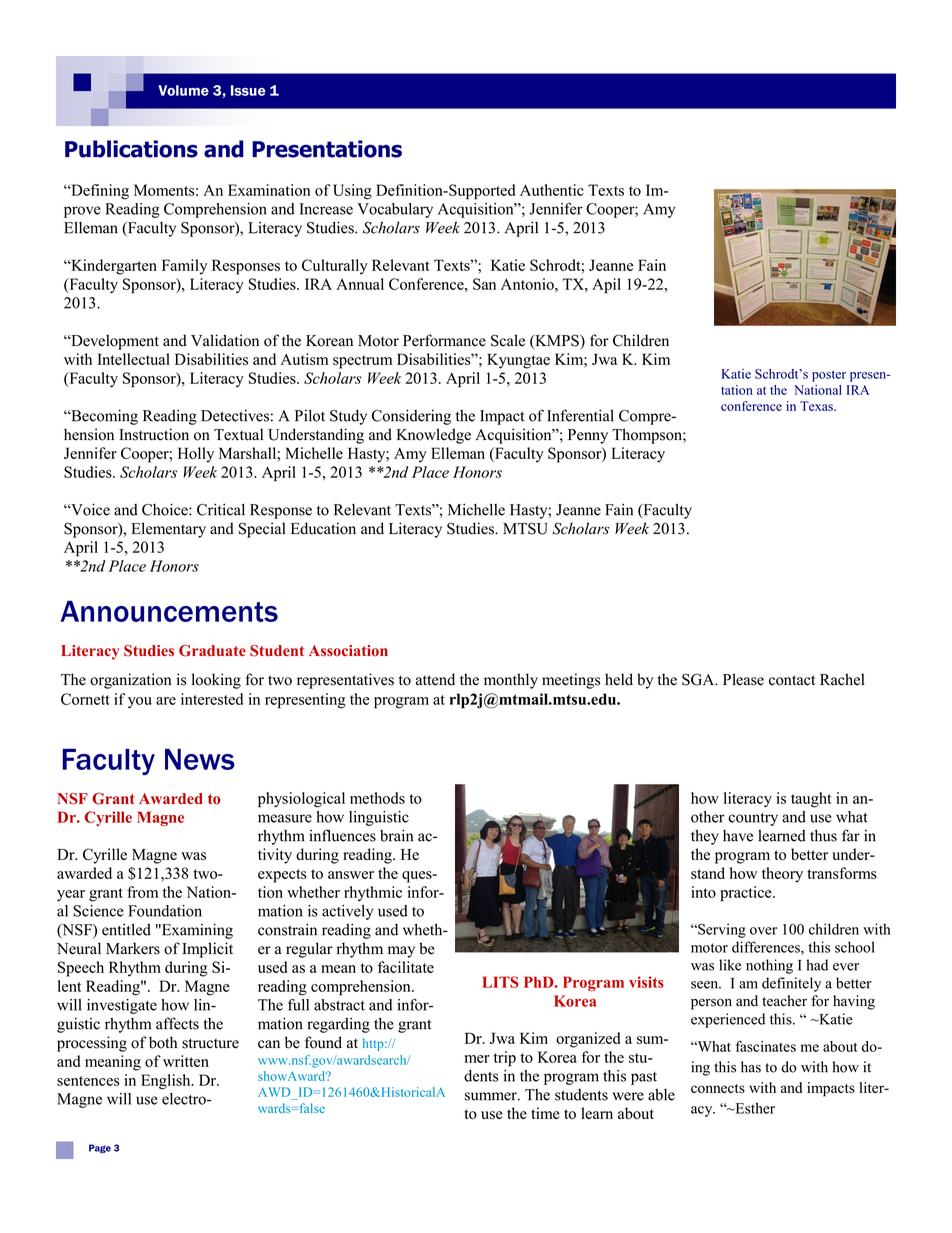 The image size is (952, 1233). Describe the element at coordinates (142, 892) in the image. I see `from` at that location.
